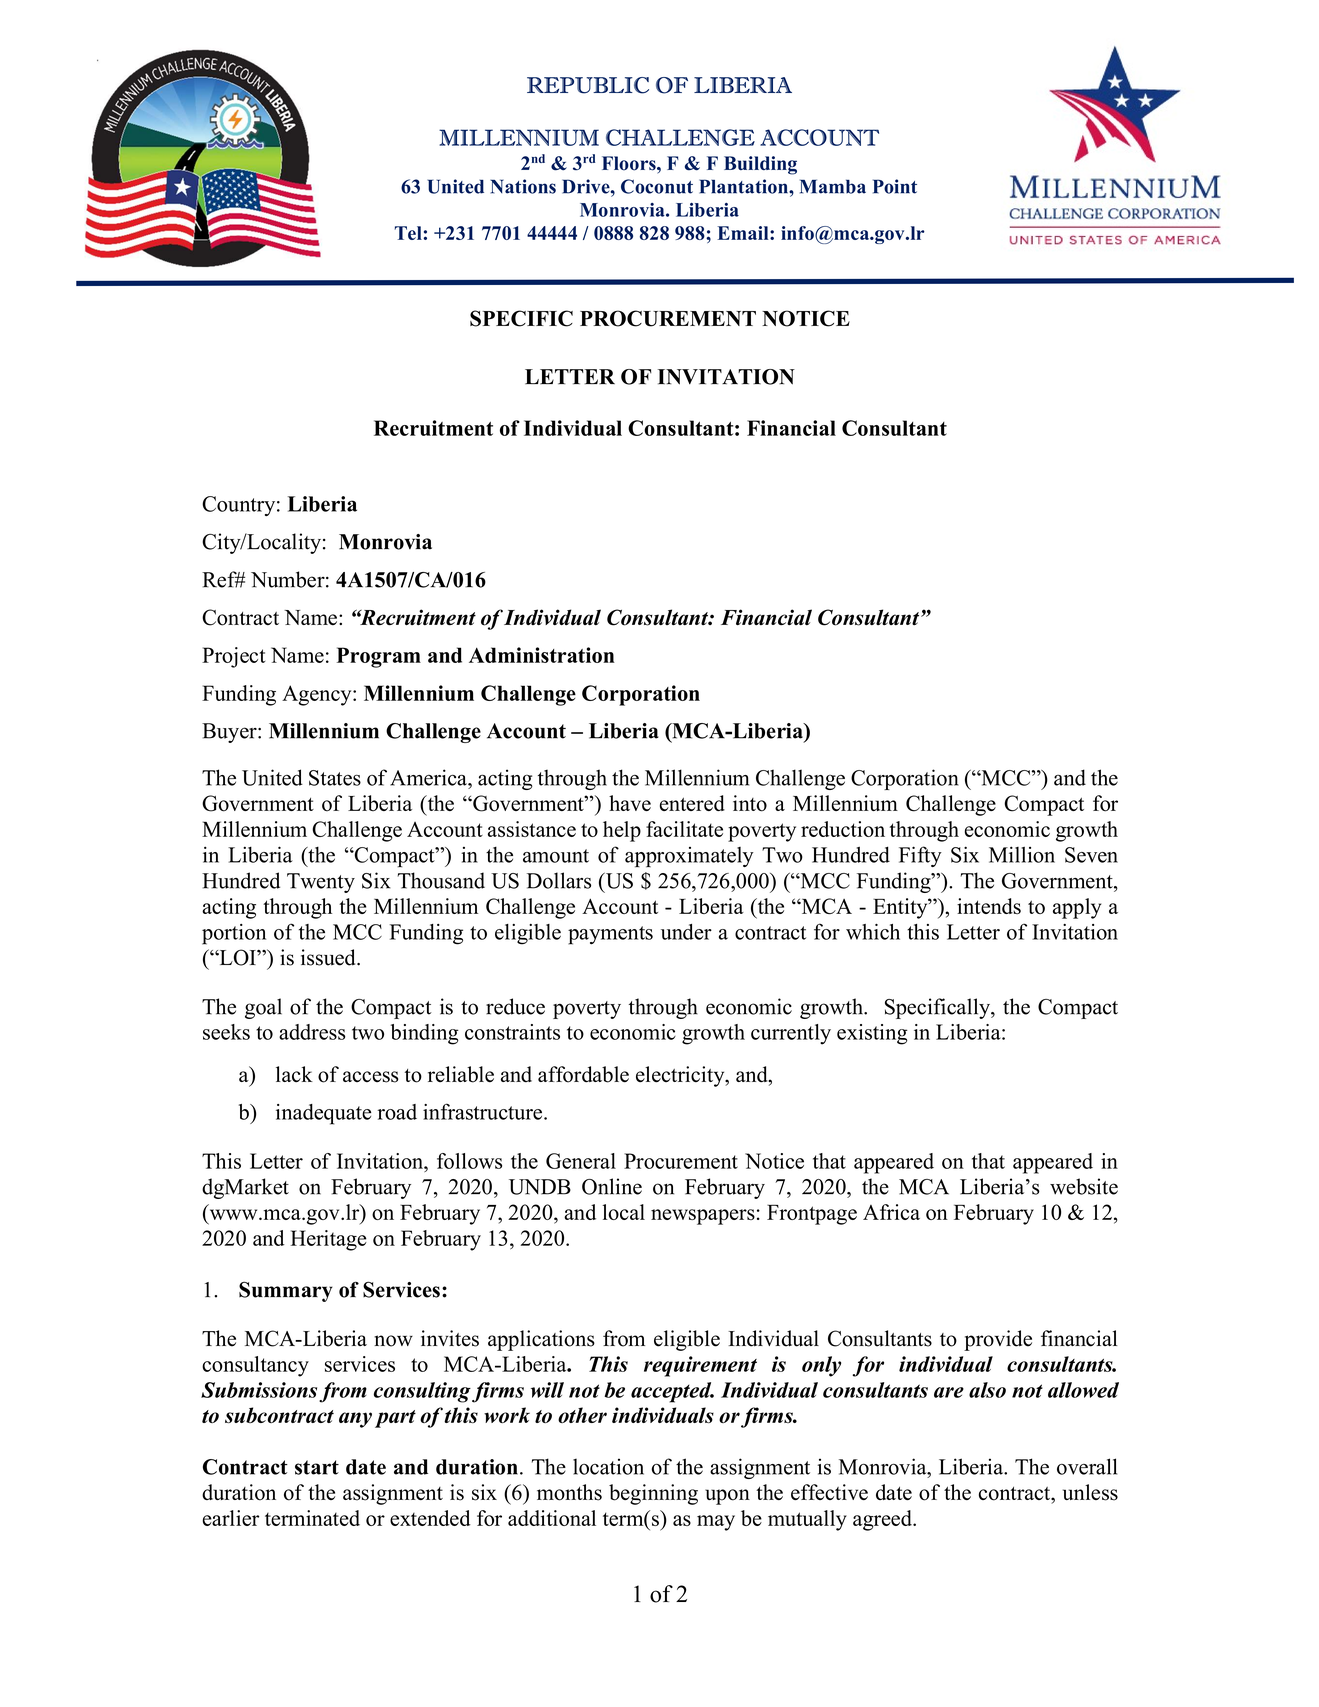 The width and height of the screenshot is (1319, 1707). What do you see at coordinates (317, 1467) in the screenshot?
I see `start` at bounding box center [317, 1467].
